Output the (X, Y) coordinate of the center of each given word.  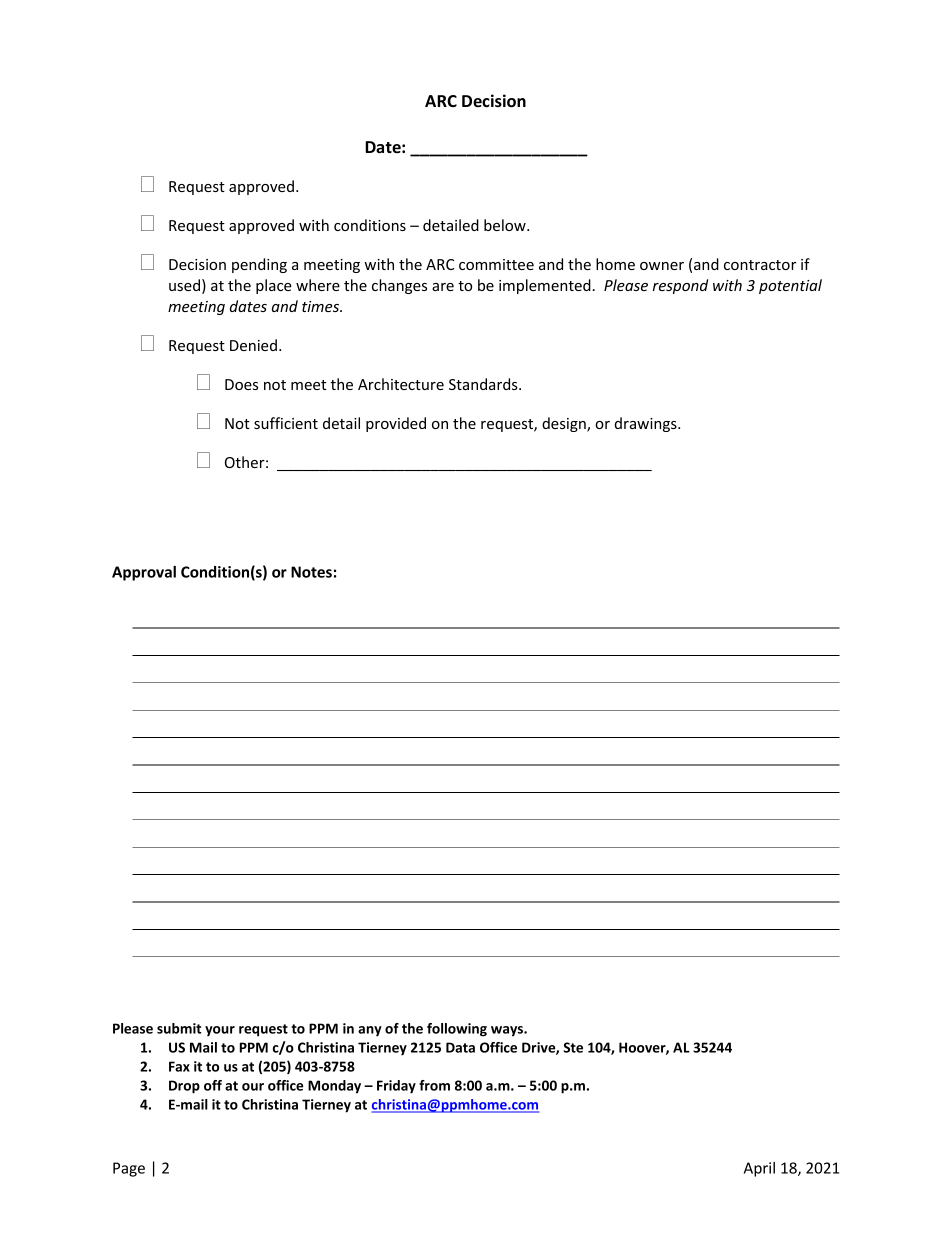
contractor (760, 265)
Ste (573, 1047)
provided (396, 424)
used (184, 285)
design (565, 424)
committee (496, 264)
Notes (311, 572)
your (220, 1031)
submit (179, 1028)
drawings (647, 424)
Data (460, 1047)
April (759, 1169)
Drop (184, 1087)
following (457, 1030)
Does (241, 384)
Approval (144, 573)
